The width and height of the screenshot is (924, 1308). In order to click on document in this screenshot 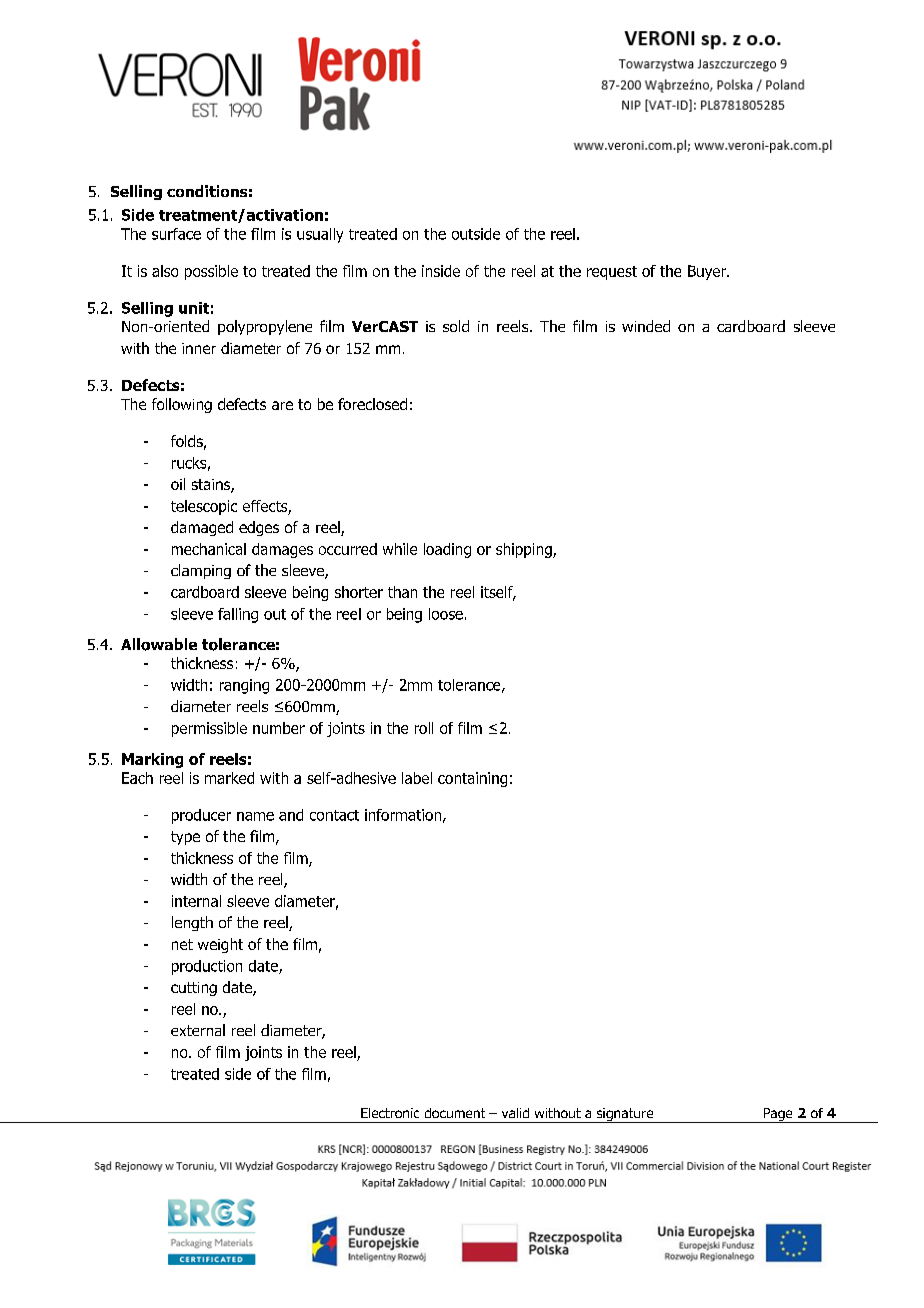, I will do `click(455, 1113)`.
